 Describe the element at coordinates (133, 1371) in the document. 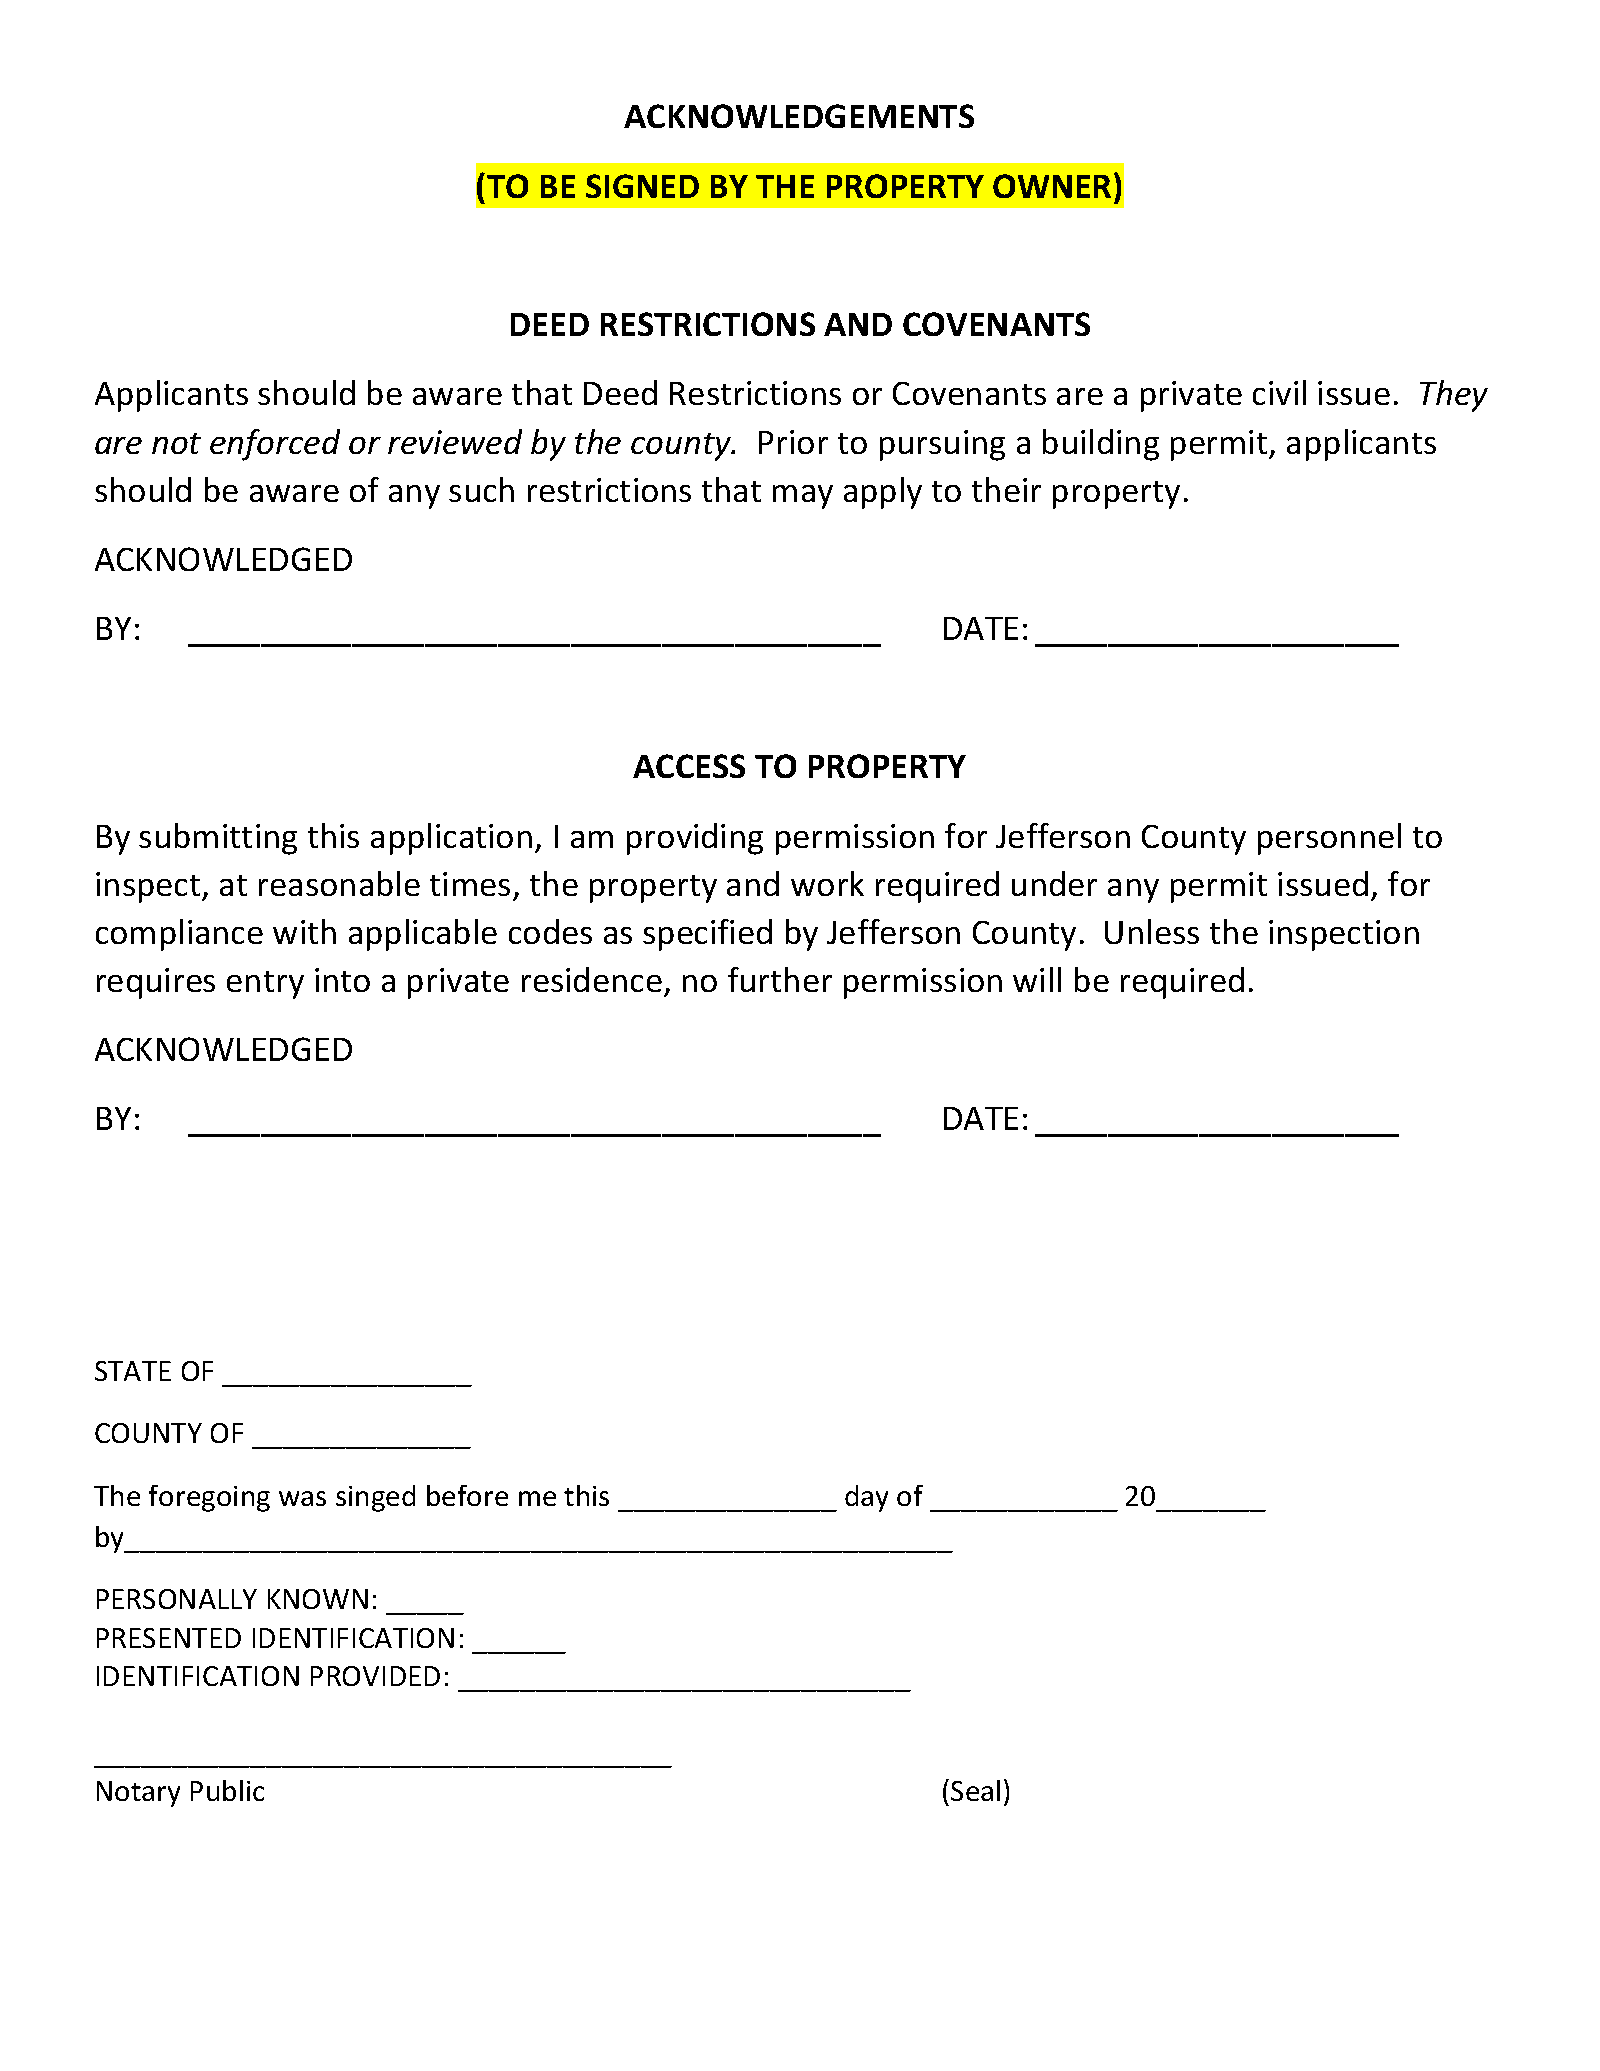

I see `STATE` at that location.
